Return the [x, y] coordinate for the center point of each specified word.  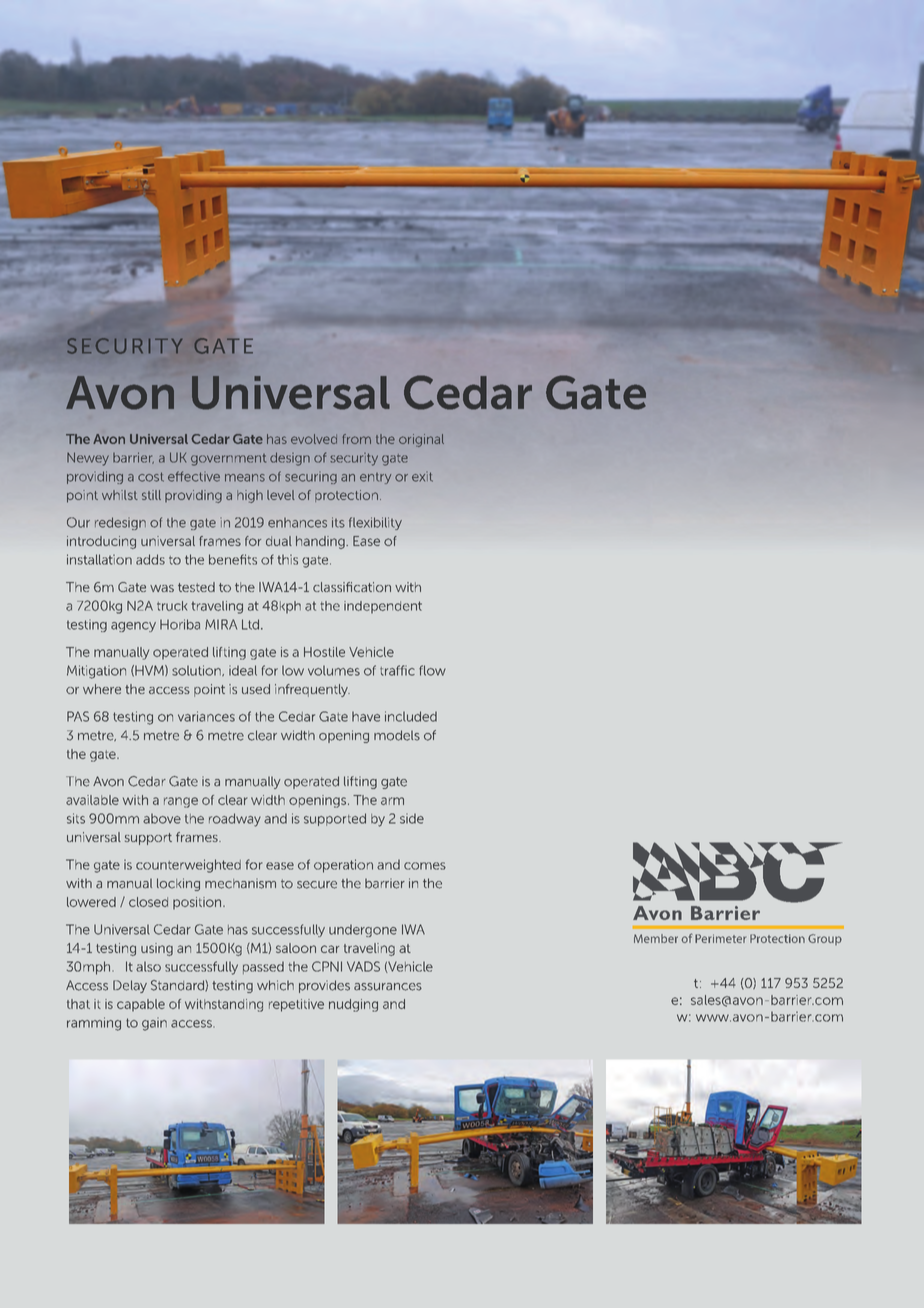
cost [151, 477]
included [411, 716]
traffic [397, 670]
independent [383, 607]
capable [141, 1005]
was [162, 588]
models [397, 735]
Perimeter [721, 938]
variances [206, 716]
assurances [388, 987]
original [421, 440]
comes [425, 866]
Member [656, 938]
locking [178, 884]
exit [422, 477]
